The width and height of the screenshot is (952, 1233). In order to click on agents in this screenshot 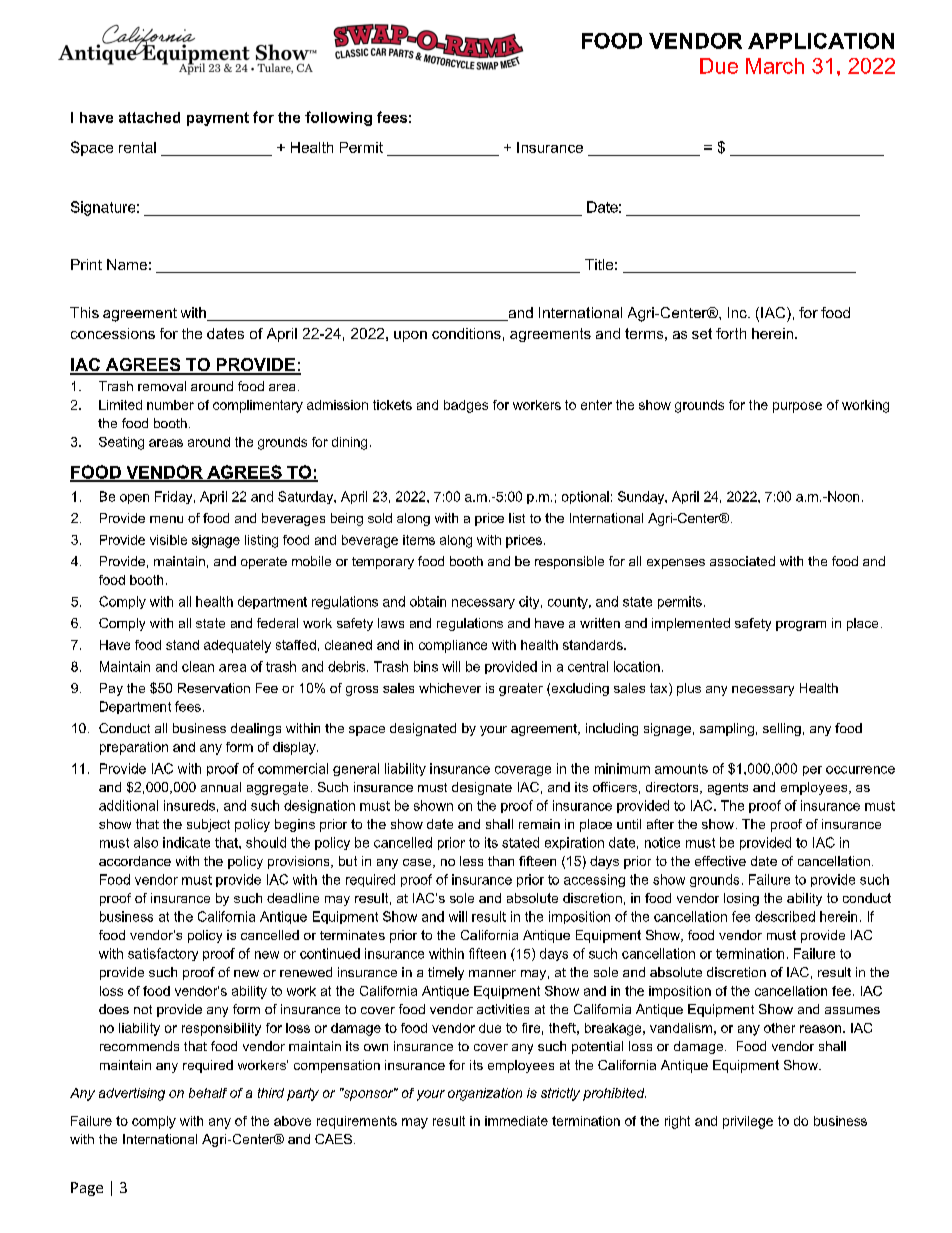, I will do `click(728, 789)`.
